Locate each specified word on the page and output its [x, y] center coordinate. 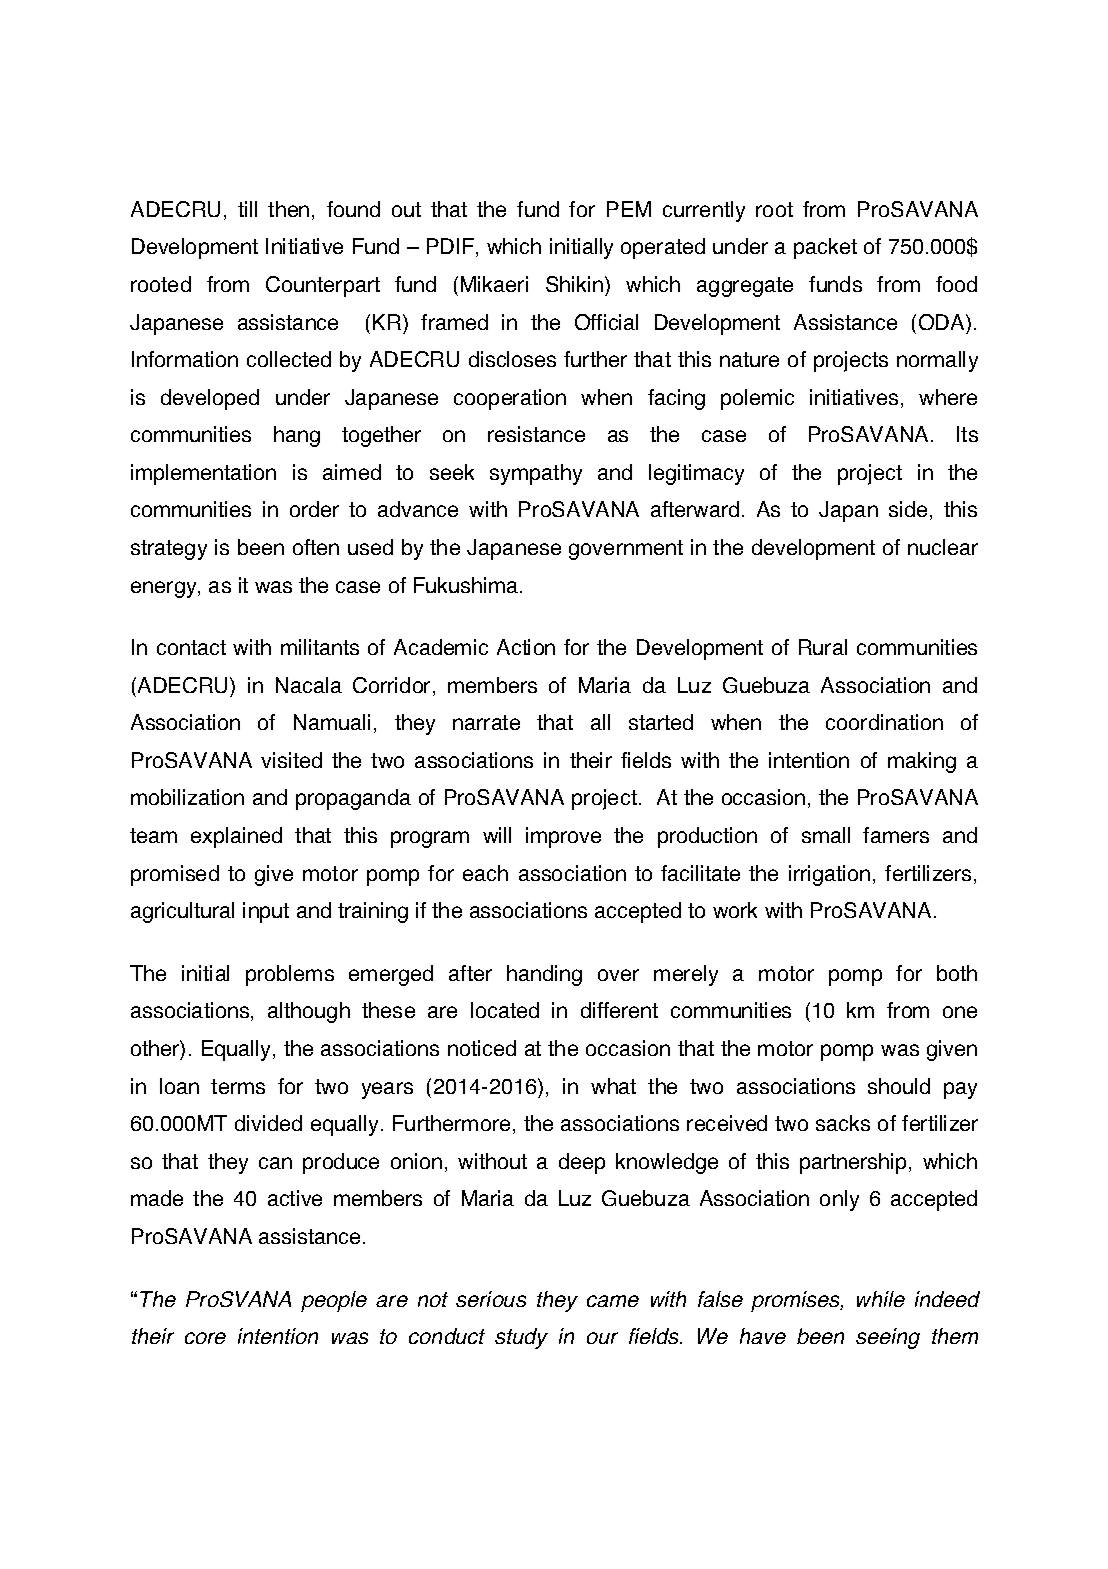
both [957, 973]
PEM [629, 209]
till [247, 209]
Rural [823, 647]
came [613, 1301]
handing [544, 975]
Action [526, 647]
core [205, 1338]
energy [165, 589]
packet [825, 248]
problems [290, 975]
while [881, 1299]
